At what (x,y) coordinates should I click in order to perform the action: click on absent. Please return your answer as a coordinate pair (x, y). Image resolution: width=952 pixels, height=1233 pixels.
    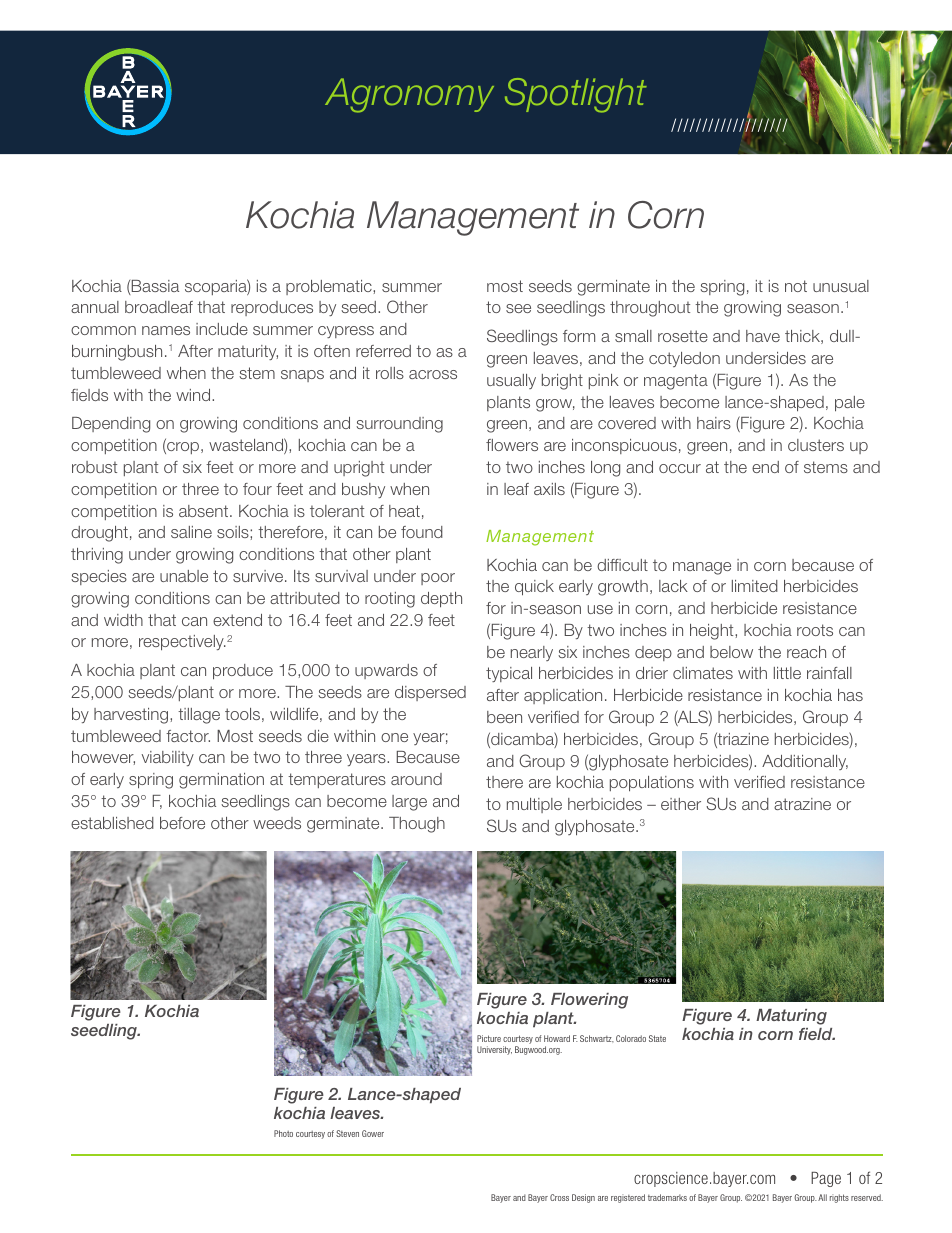
    Looking at the image, I should click on (205, 511).
